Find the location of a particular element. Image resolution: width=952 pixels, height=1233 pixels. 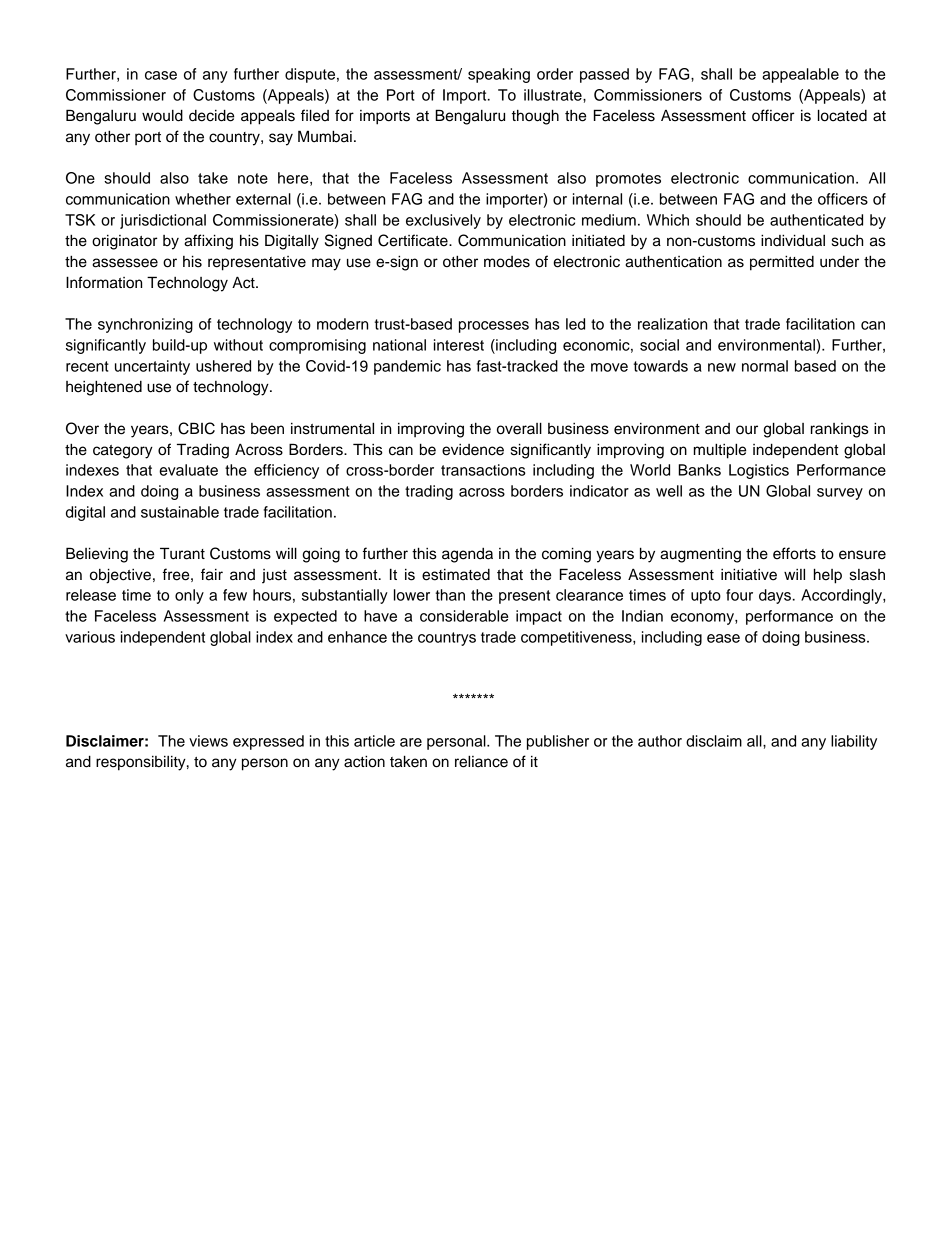

would is located at coordinates (162, 115).
